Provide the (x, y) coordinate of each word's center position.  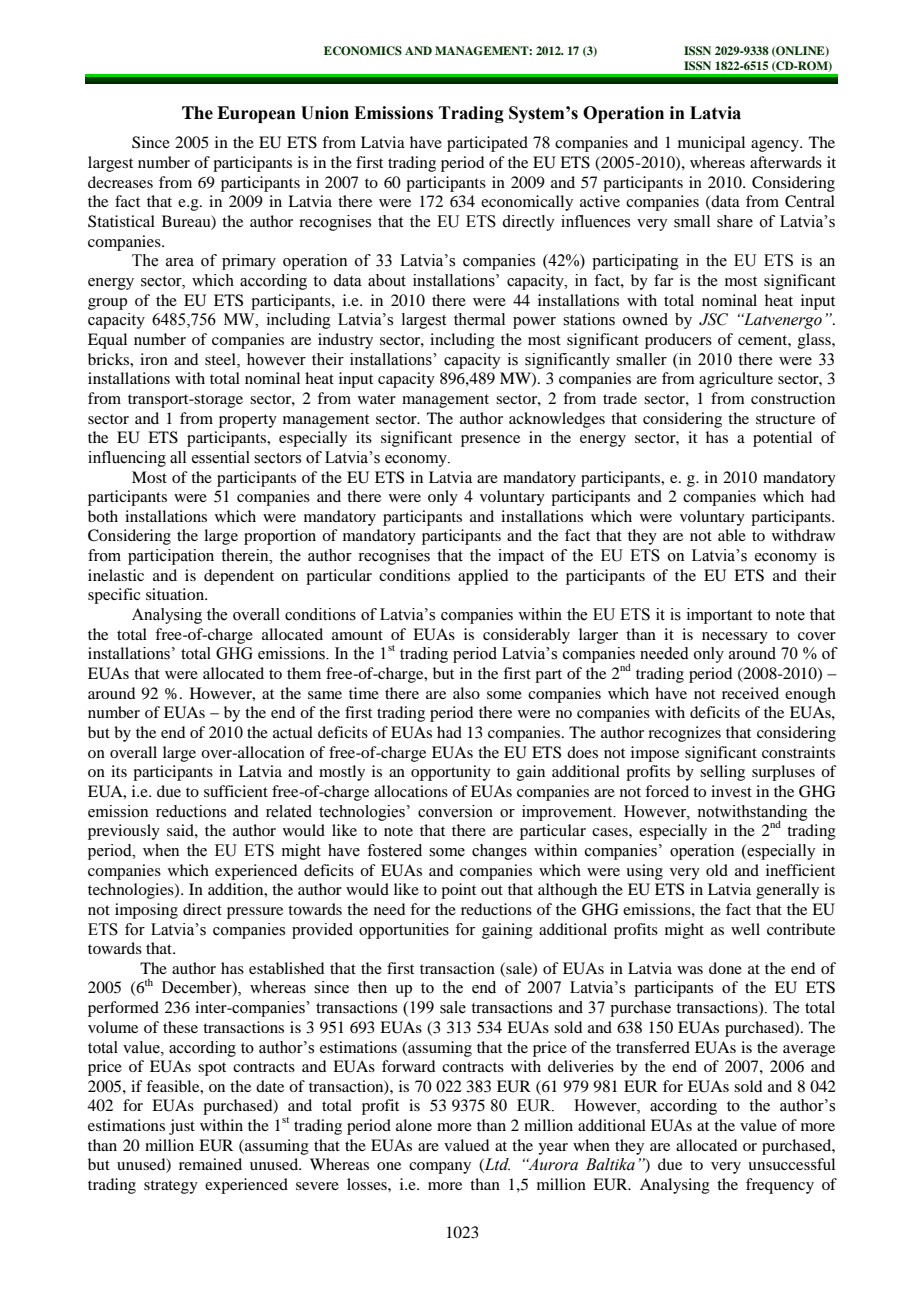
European (256, 114)
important (719, 616)
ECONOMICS (363, 51)
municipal (711, 144)
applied (483, 577)
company (440, 1168)
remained (210, 1164)
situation (176, 594)
